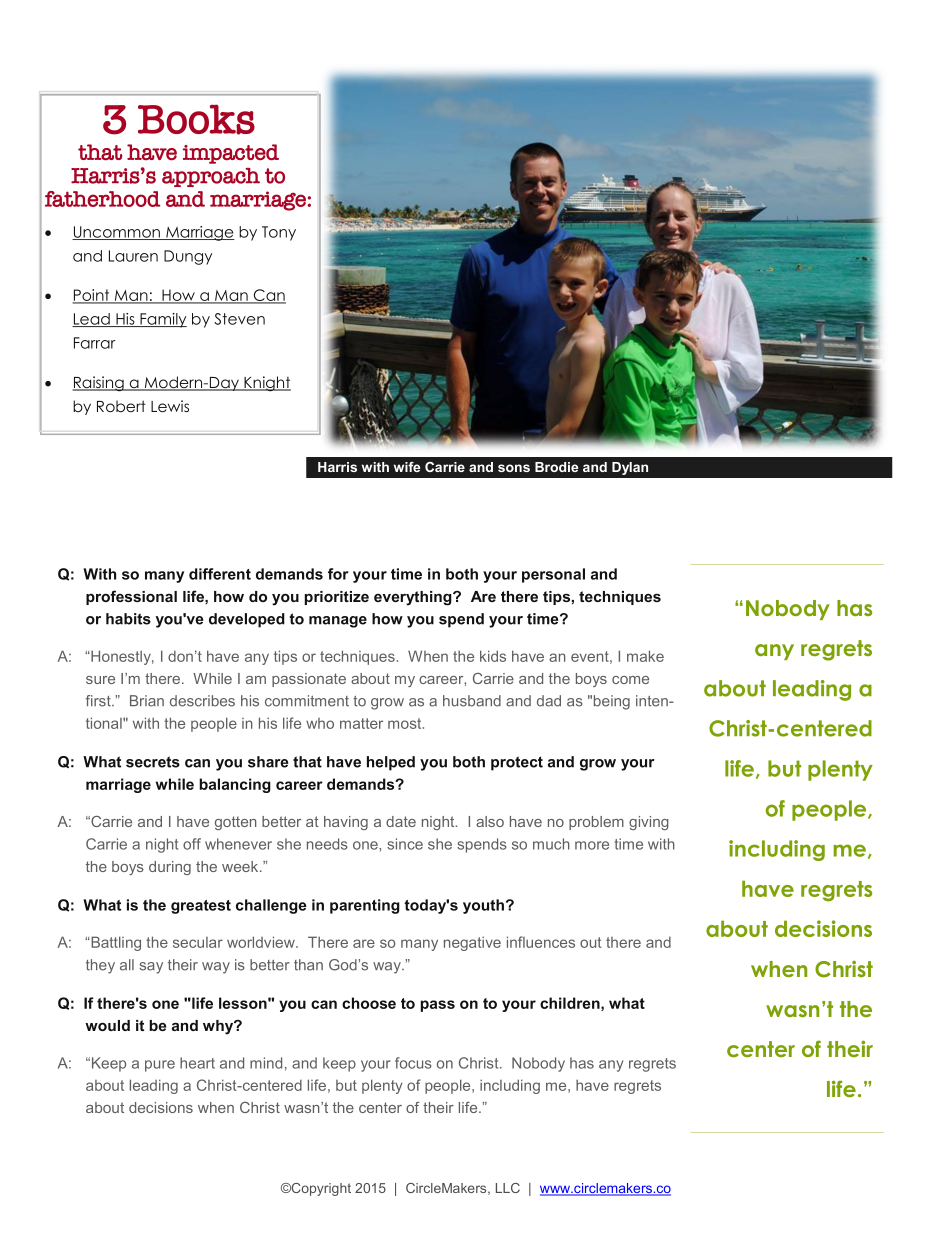  I want to click on Books, so click(196, 119).
